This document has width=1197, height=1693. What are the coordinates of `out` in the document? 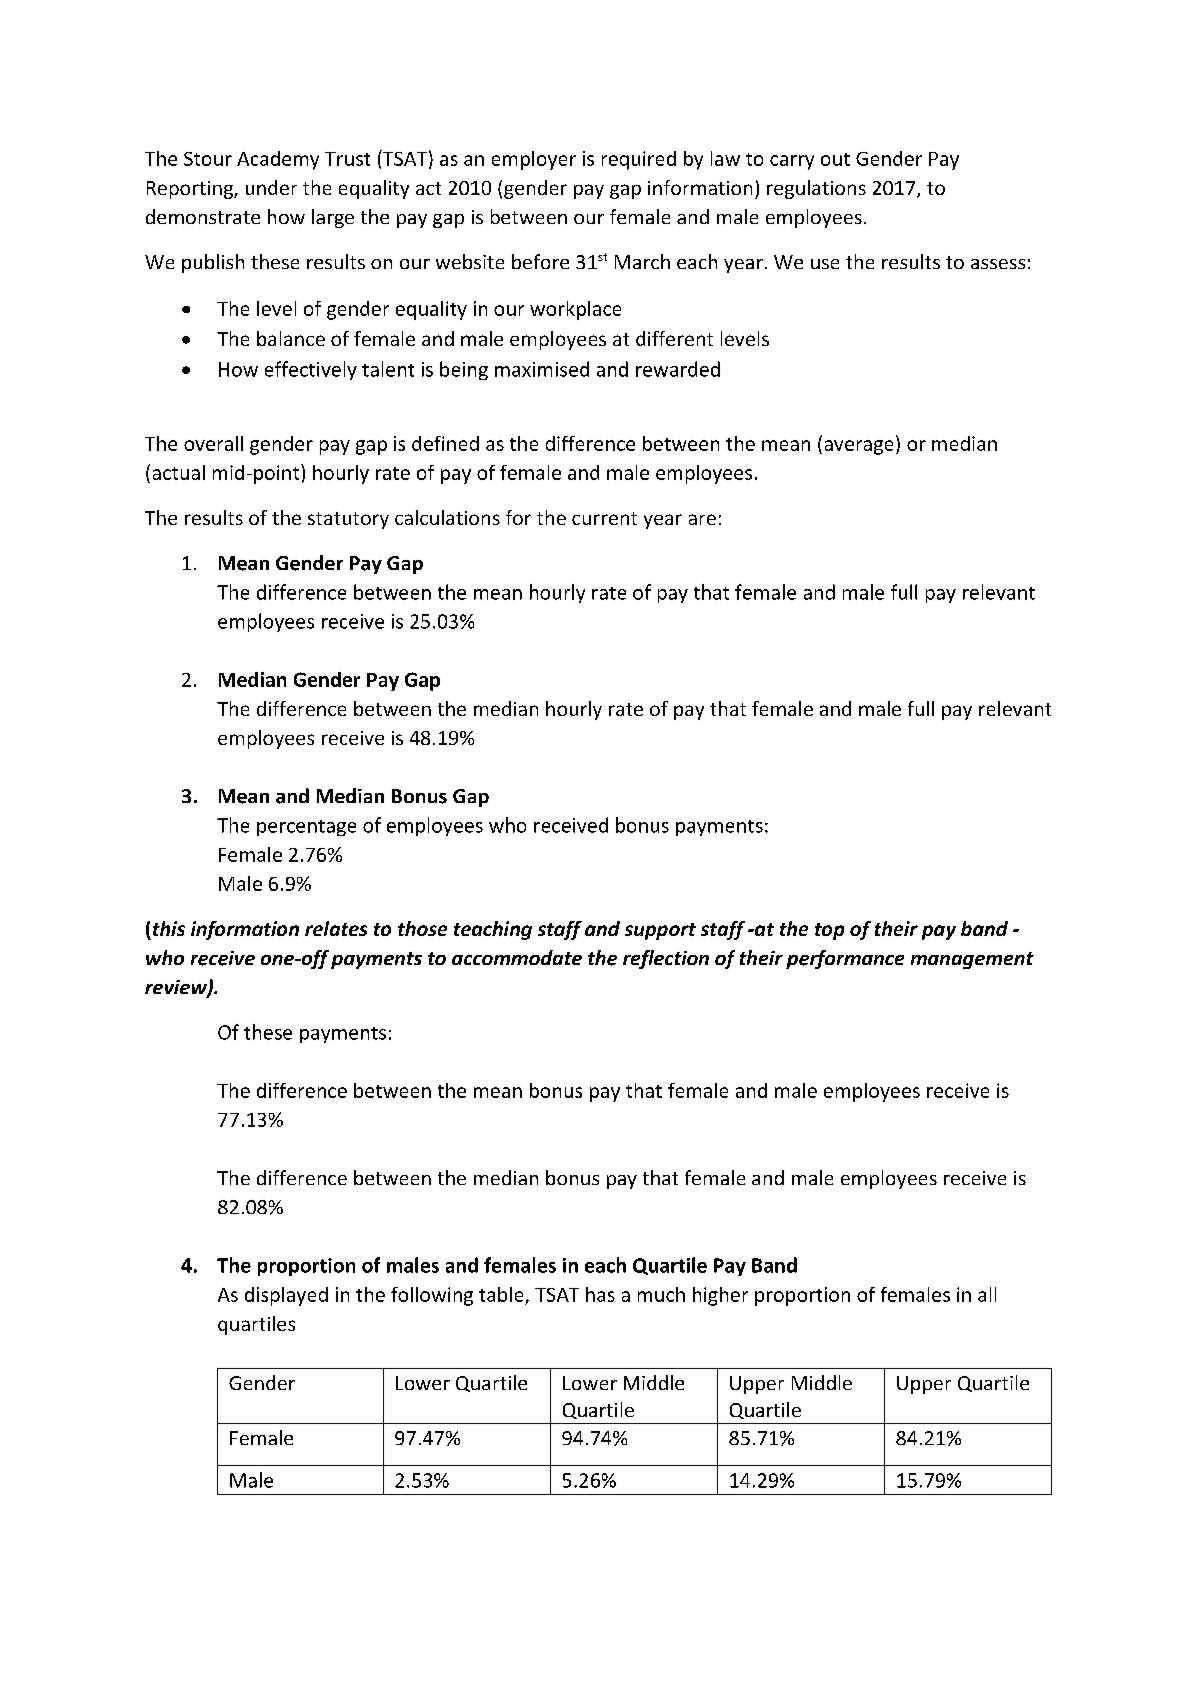 It's located at (835, 159).
